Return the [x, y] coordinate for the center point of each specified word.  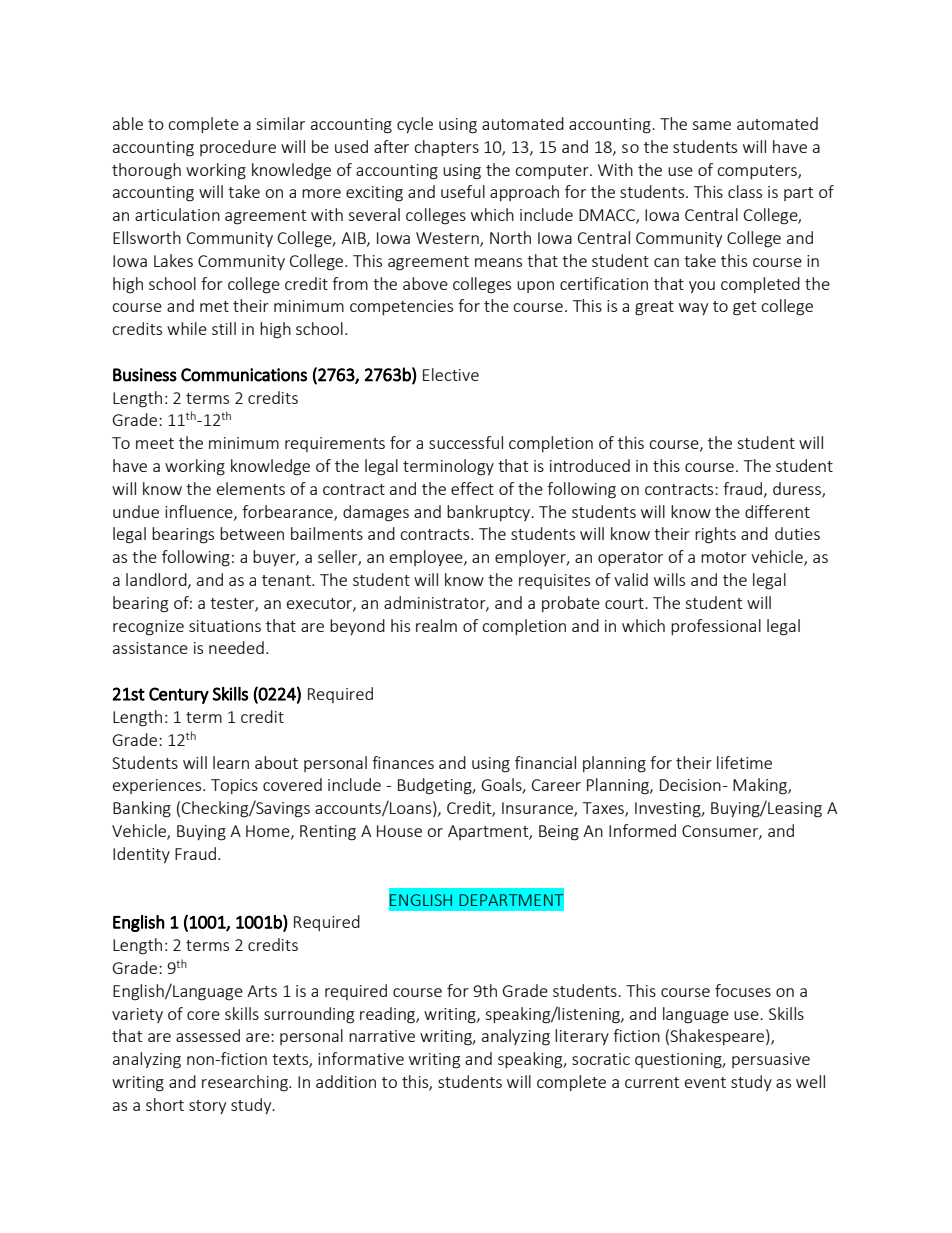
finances [403, 762]
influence [200, 512]
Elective [451, 374]
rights [715, 535]
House [399, 831]
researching [246, 1083]
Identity [141, 855]
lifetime [744, 762]
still [224, 328]
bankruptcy [490, 513]
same [711, 125]
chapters [446, 148]
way [693, 309]
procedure [238, 148]
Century [179, 695]
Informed [642, 830]
